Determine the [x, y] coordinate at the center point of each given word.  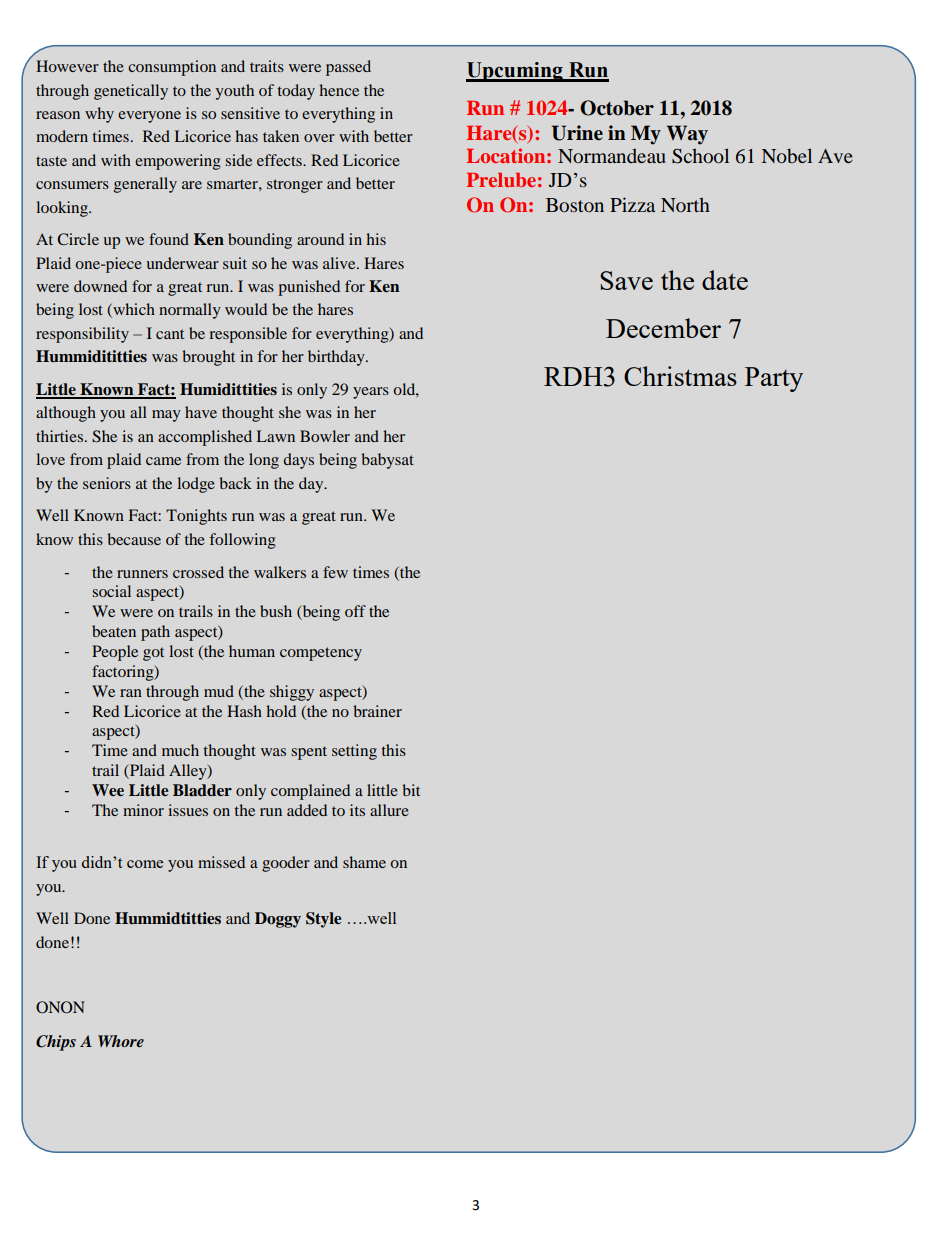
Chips [56, 1043]
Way [687, 135]
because [134, 539]
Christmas [680, 376]
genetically [131, 92]
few [335, 572]
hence [339, 90]
